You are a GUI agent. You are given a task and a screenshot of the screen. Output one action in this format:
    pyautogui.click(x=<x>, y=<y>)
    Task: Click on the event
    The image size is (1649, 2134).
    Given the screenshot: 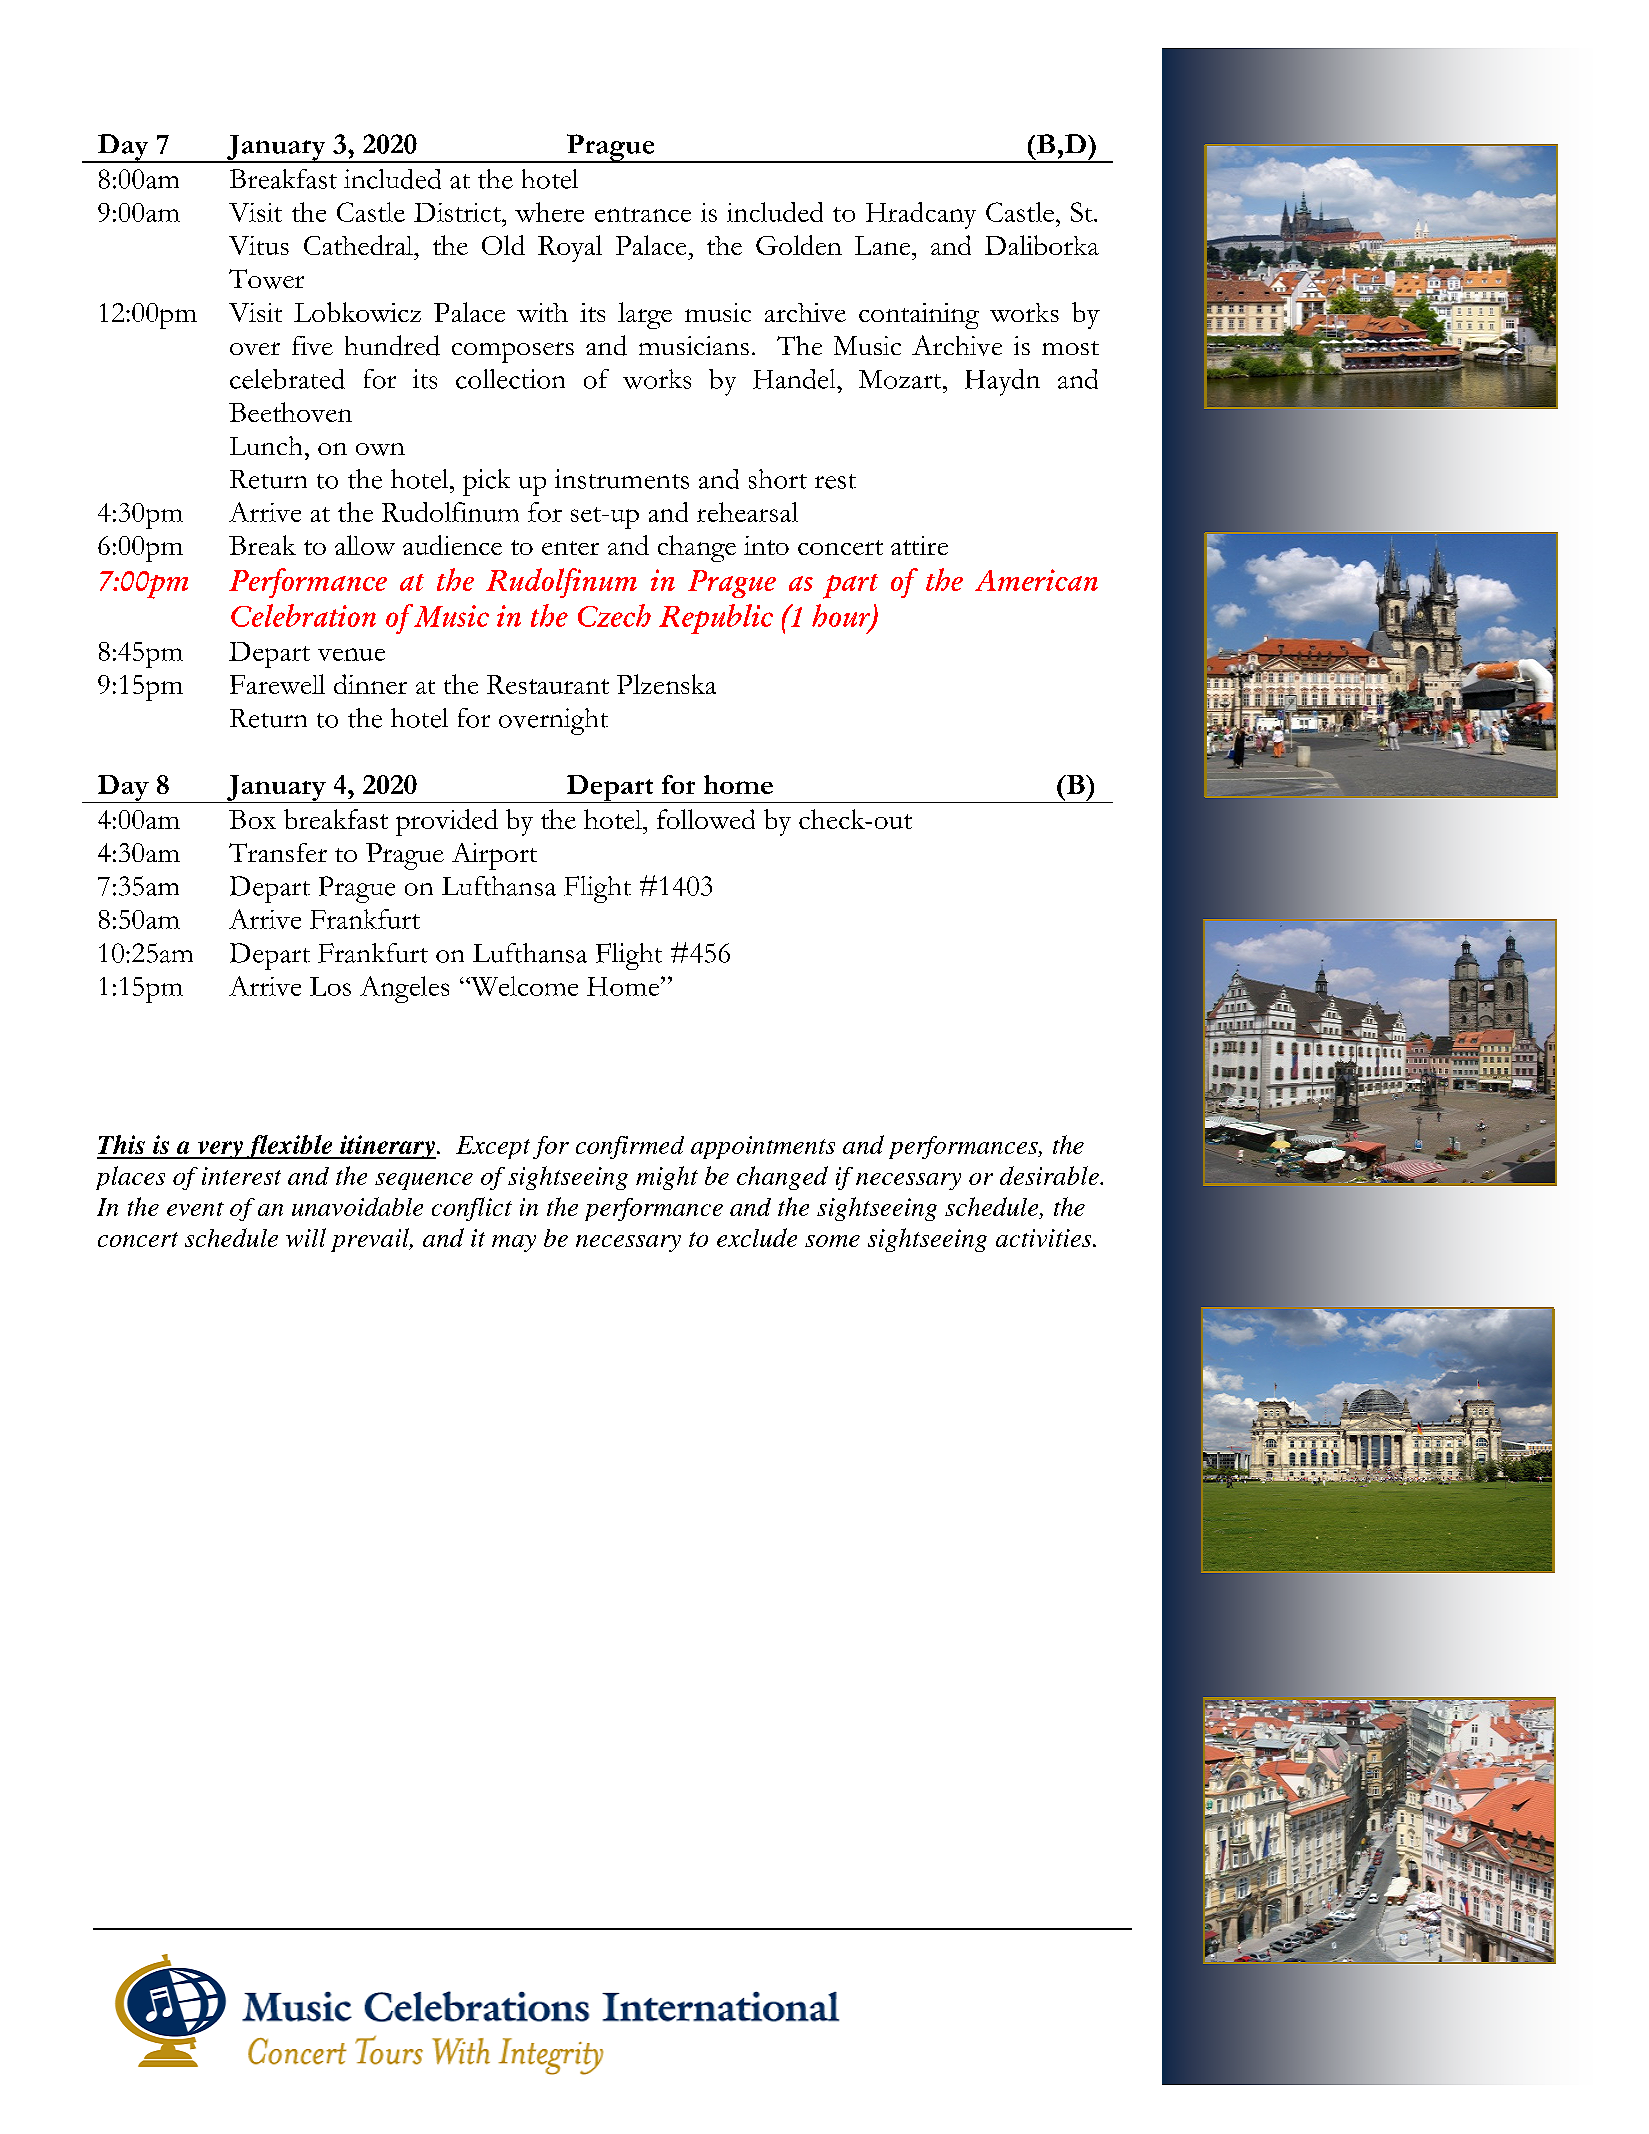 What is the action you would take?
    pyautogui.click(x=195, y=1209)
